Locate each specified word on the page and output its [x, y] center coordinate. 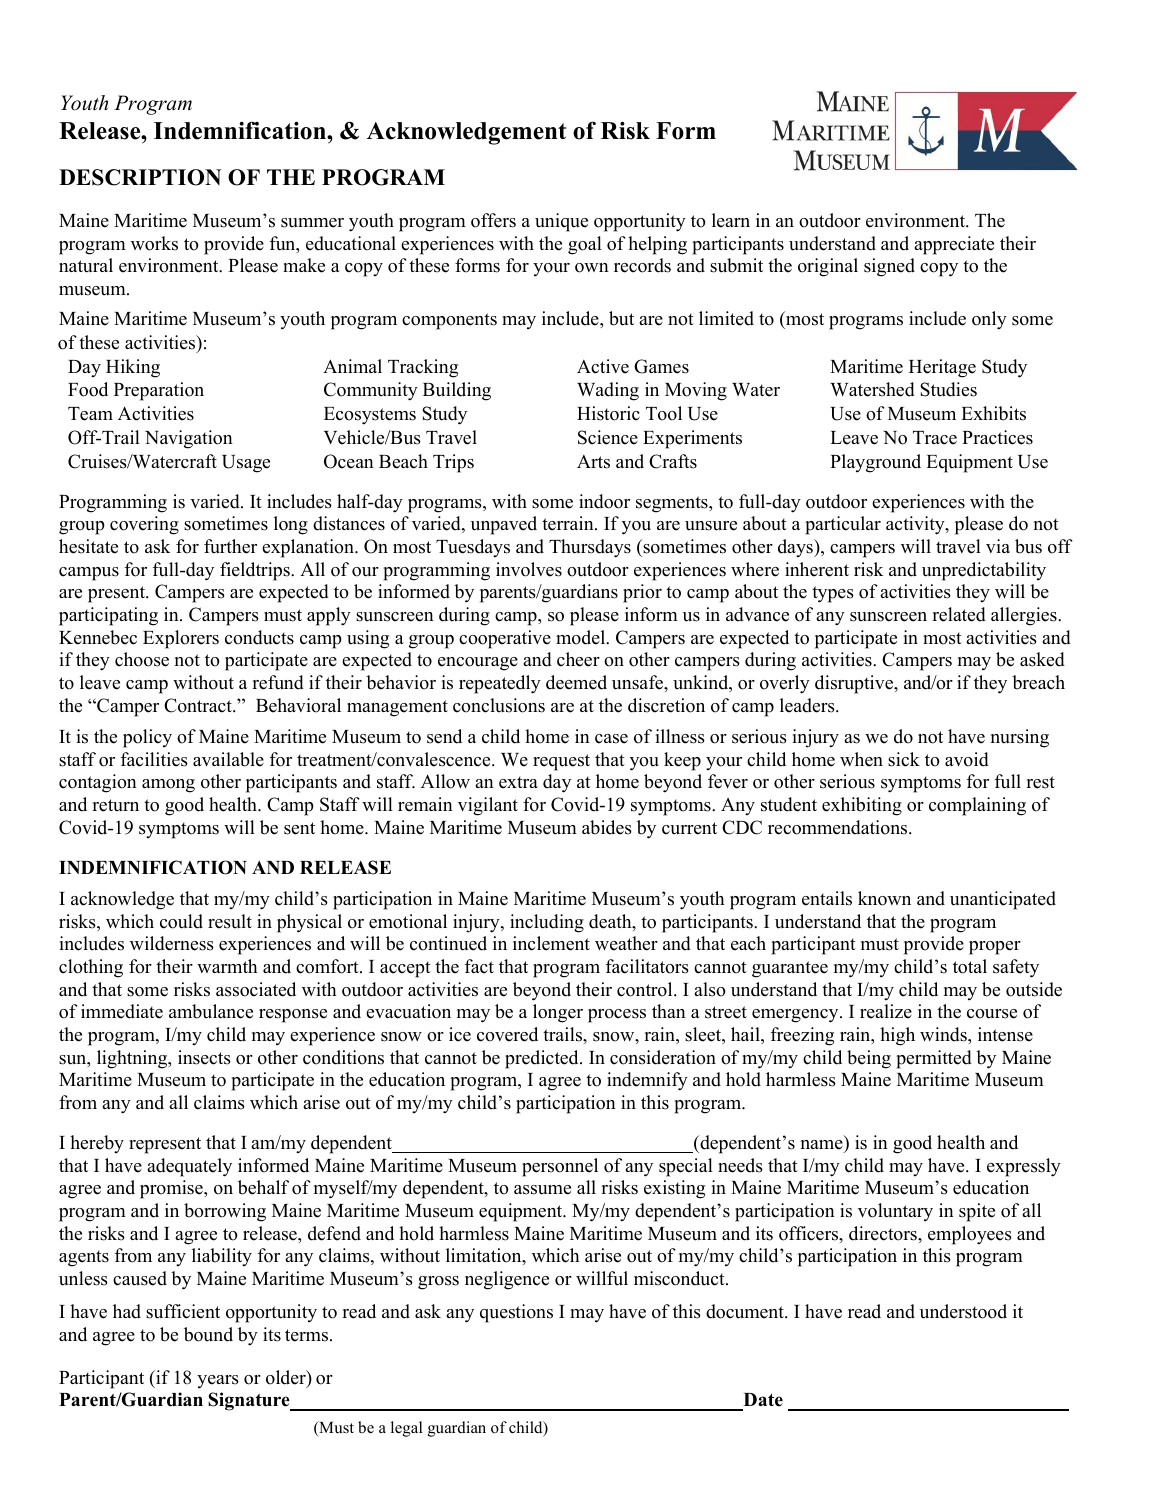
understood [963, 1311]
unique [561, 222]
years [218, 1382]
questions [516, 1313]
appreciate [954, 245]
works [154, 243]
